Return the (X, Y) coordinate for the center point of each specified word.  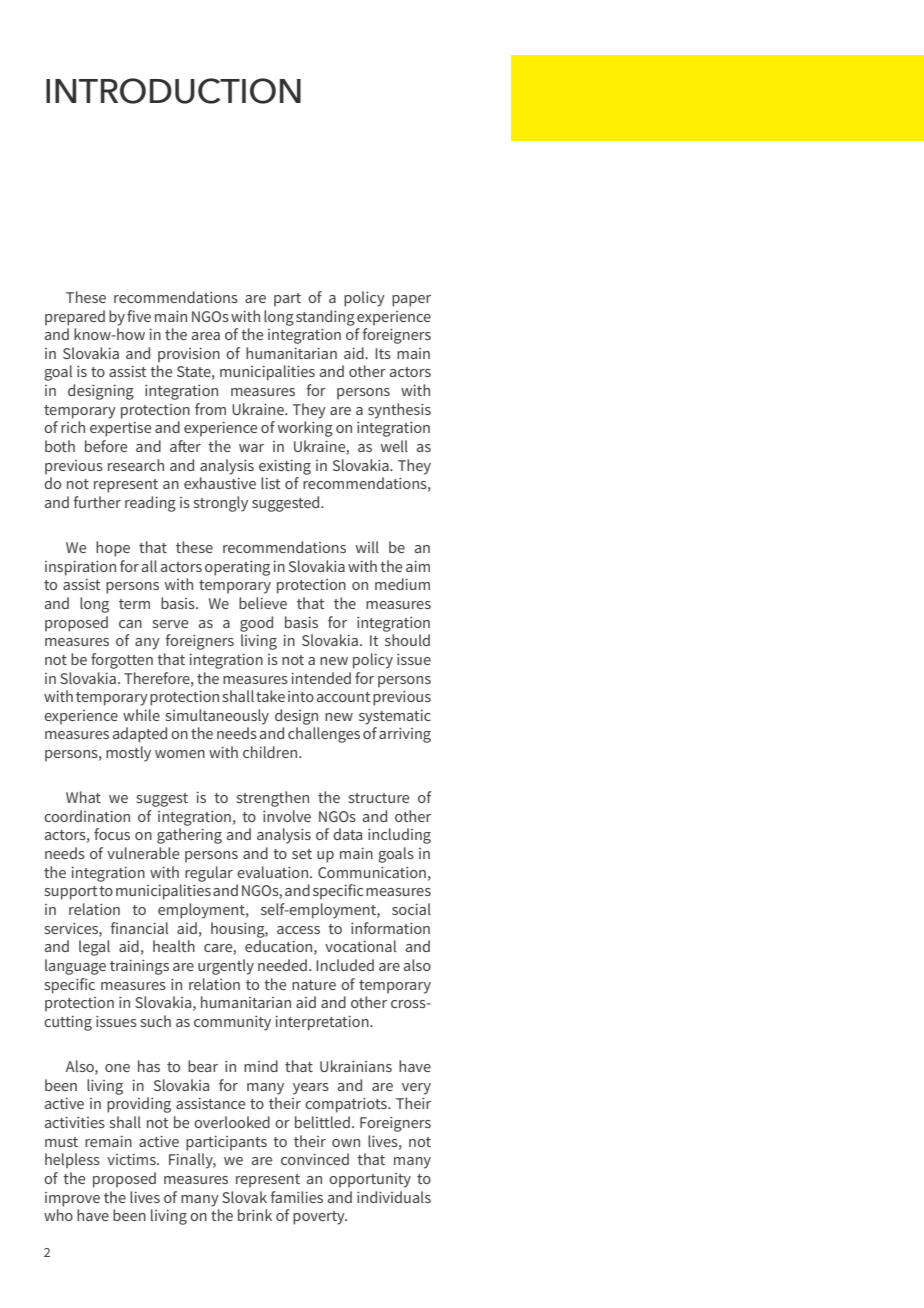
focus (112, 834)
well (394, 446)
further (97, 502)
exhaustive (220, 483)
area (206, 336)
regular (209, 874)
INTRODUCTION (173, 91)
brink (255, 1215)
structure (379, 798)
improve (72, 1199)
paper (411, 301)
